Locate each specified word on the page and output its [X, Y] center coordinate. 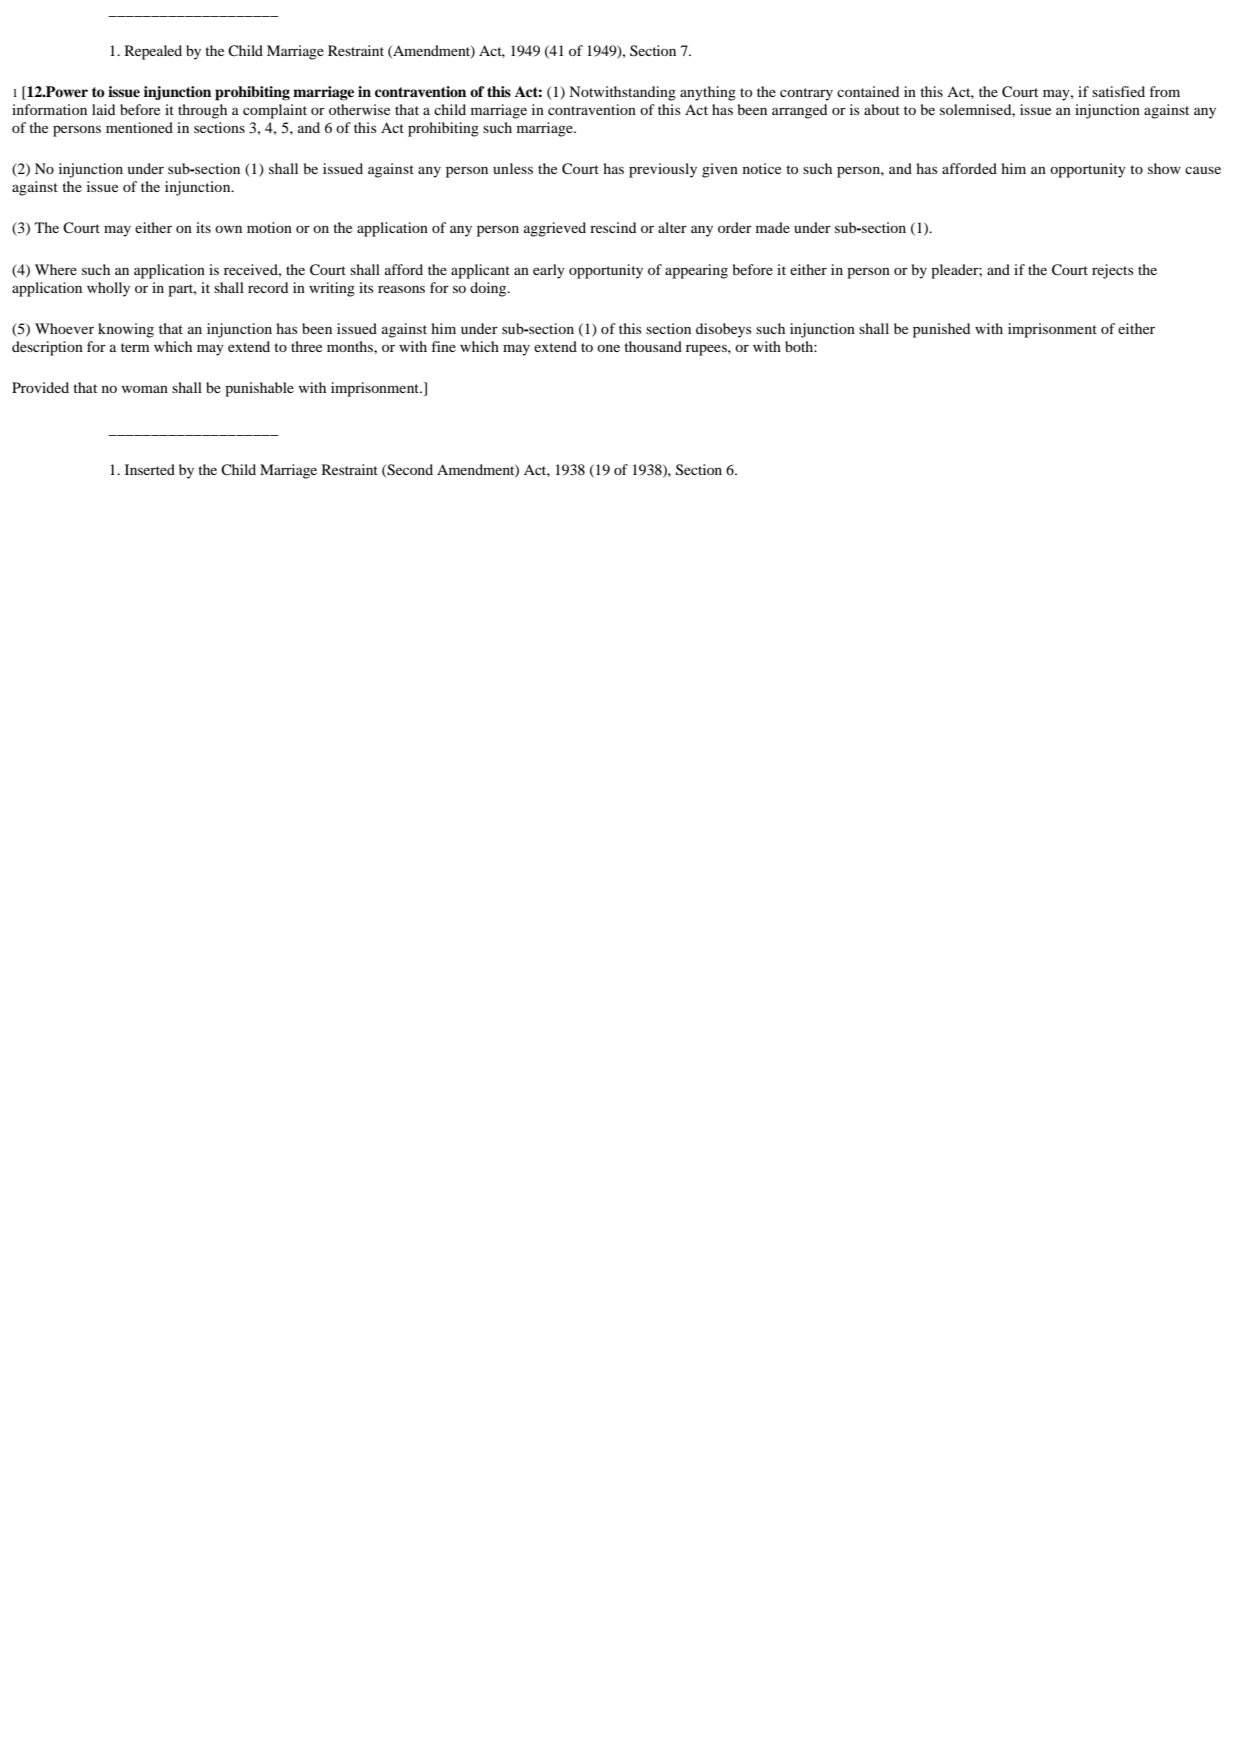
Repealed [153, 52]
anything [708, 93]
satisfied [1118, 91]
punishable [259, 389]
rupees [707, 350]
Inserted [150, 469]
